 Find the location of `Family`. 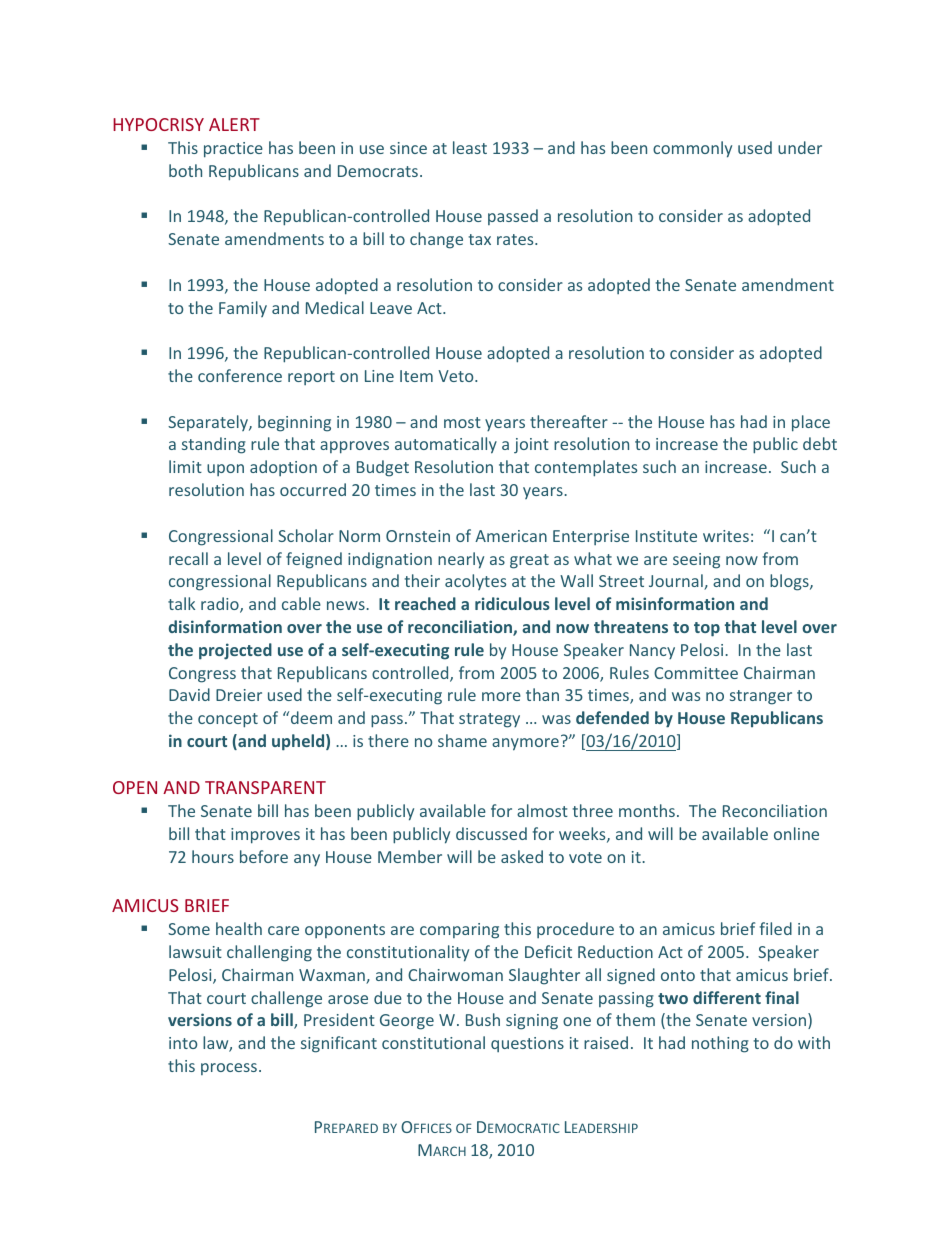

Family is located at coordinates (243, 309).
